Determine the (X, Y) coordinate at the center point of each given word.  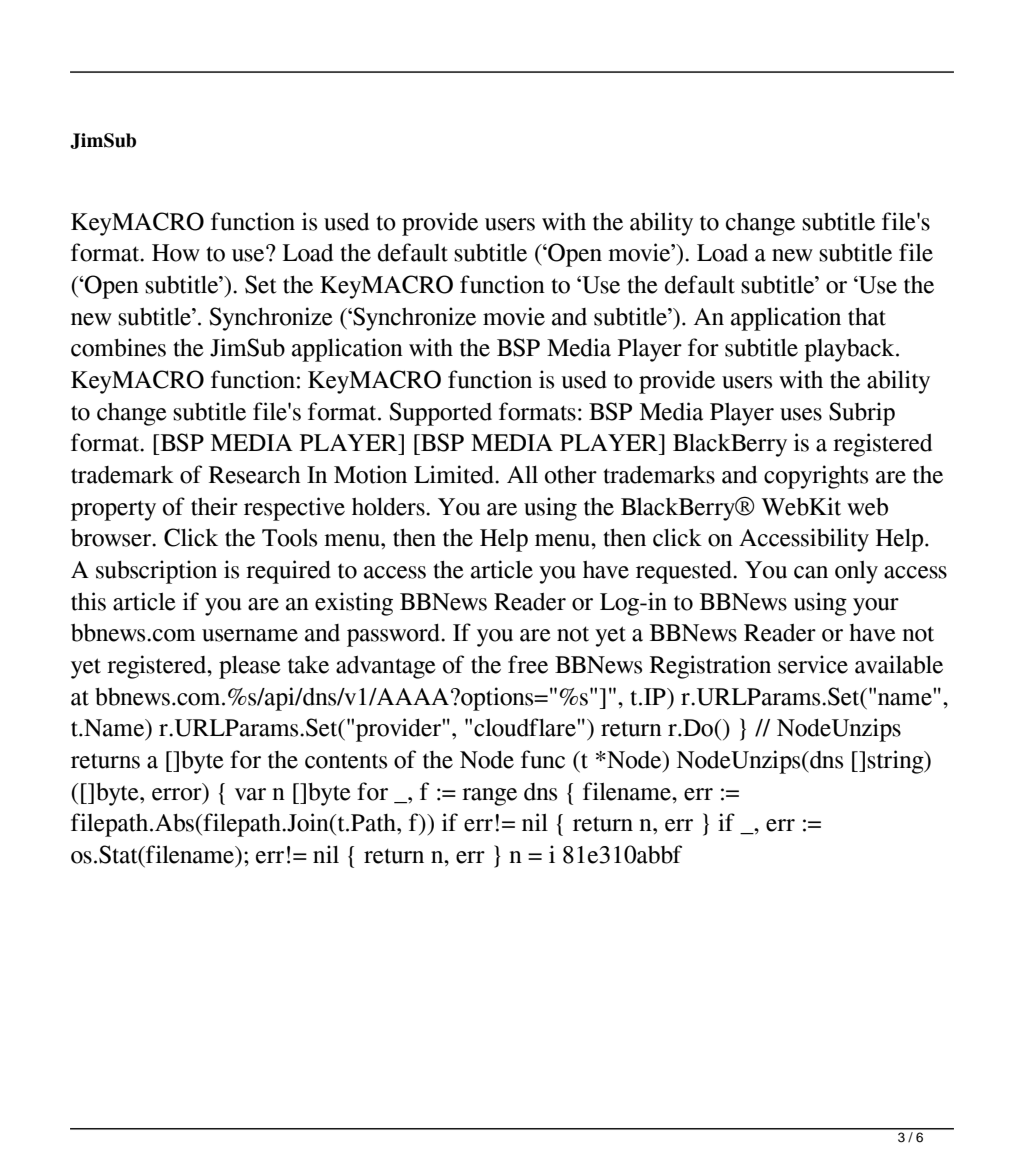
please (250, 667)
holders (389, 507)
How (176, 253)
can (811, 572)
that (867, 316)
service (813, 664)
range (489, 797)
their (214, 506)
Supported (440, 414)
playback (850, 350)
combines (118, 347)
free (528, 664)
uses (801, 414)
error (177, 794)
